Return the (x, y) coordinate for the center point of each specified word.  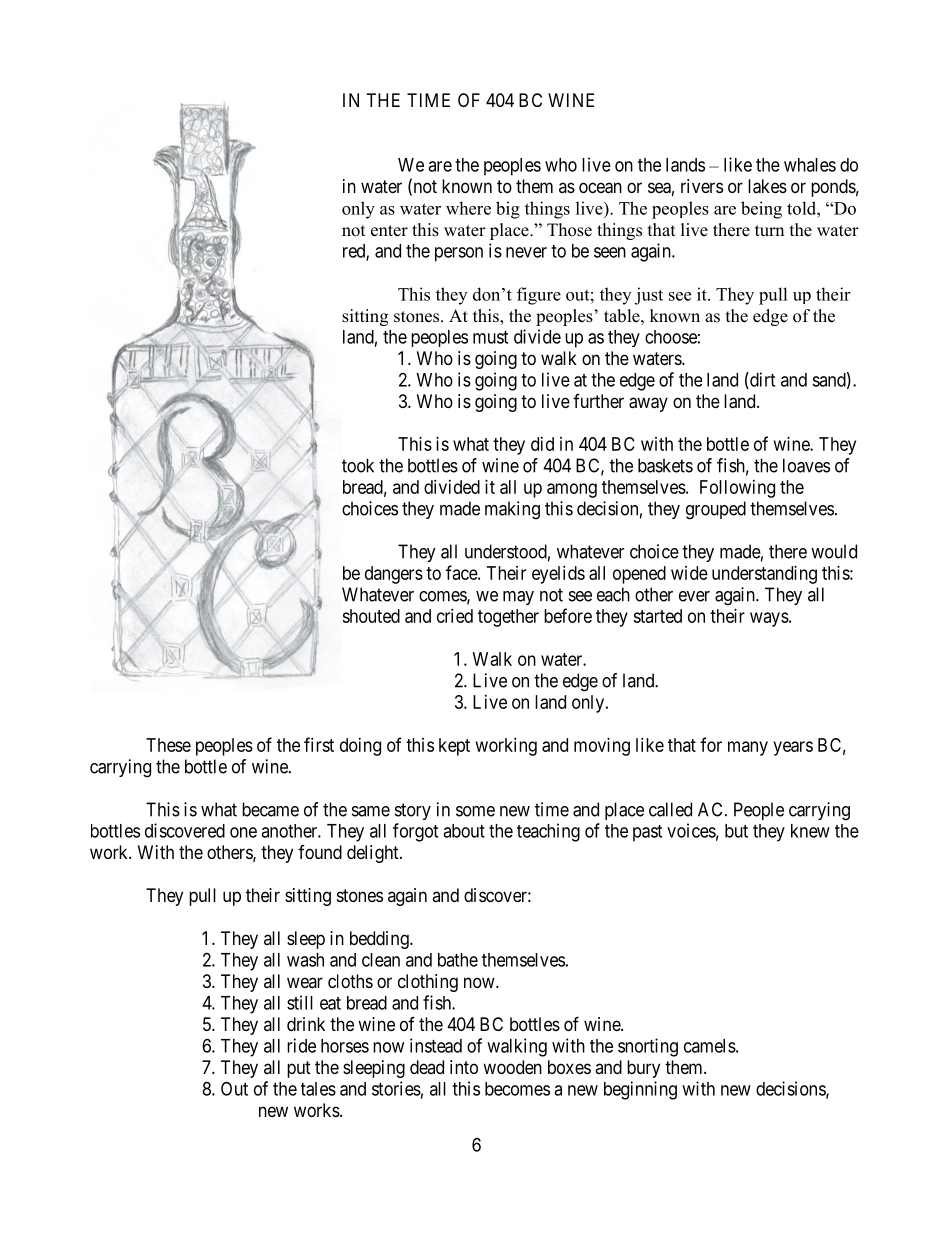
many (748, 748)
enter (389, 231)
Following (737, 489)
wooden (512, 1067)
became (270, 809)
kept (454, 747)
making (512, 510)
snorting (648, 1047)
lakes (767, 186)
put (299, 1069)
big (508, 210)
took (358, 465)
